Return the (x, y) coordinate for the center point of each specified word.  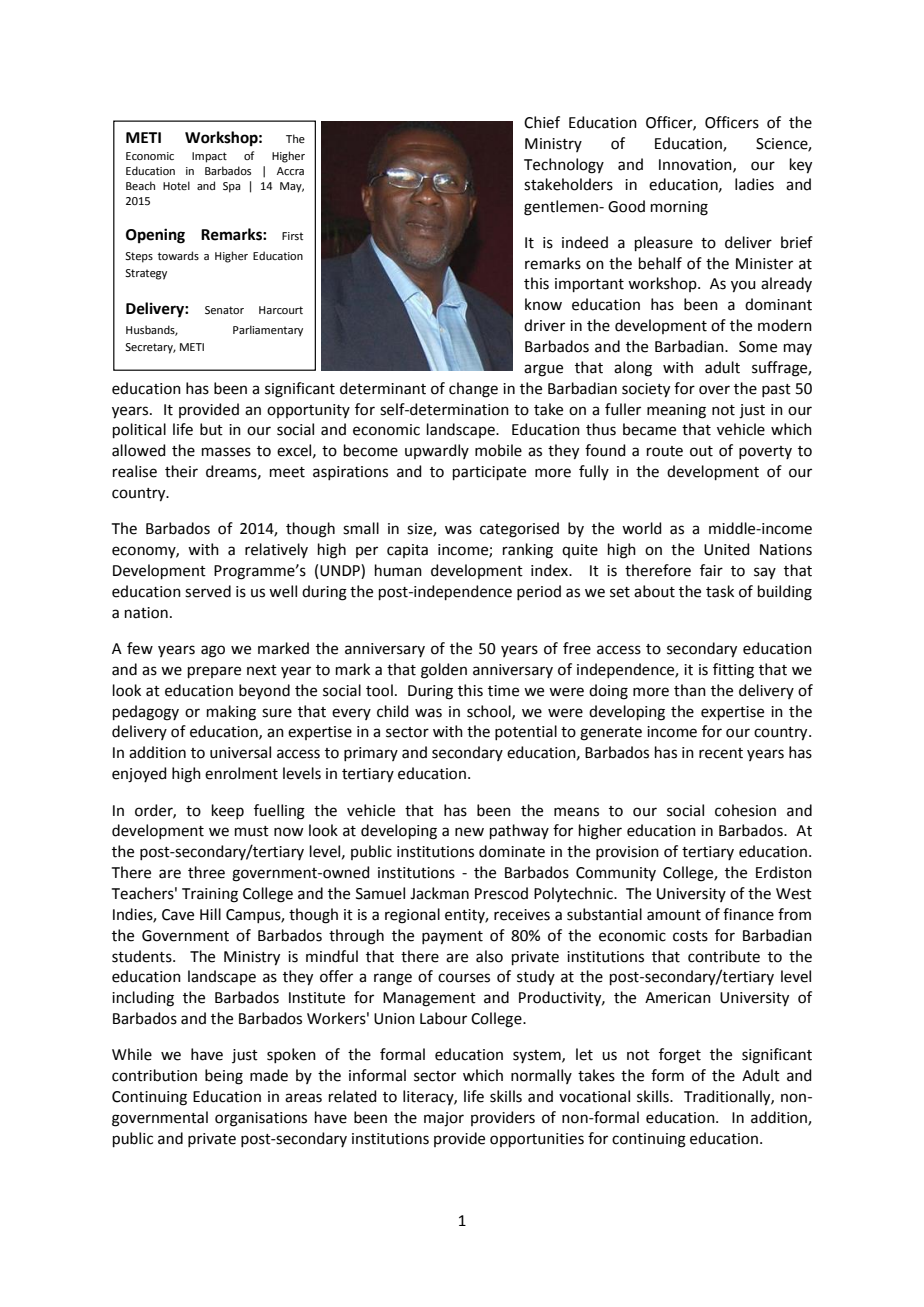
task (720, 591)
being (224, 1077)
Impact (209, 157)
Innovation (696, 165)
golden (444, 671)
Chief (542, 122)
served (208, 591)
